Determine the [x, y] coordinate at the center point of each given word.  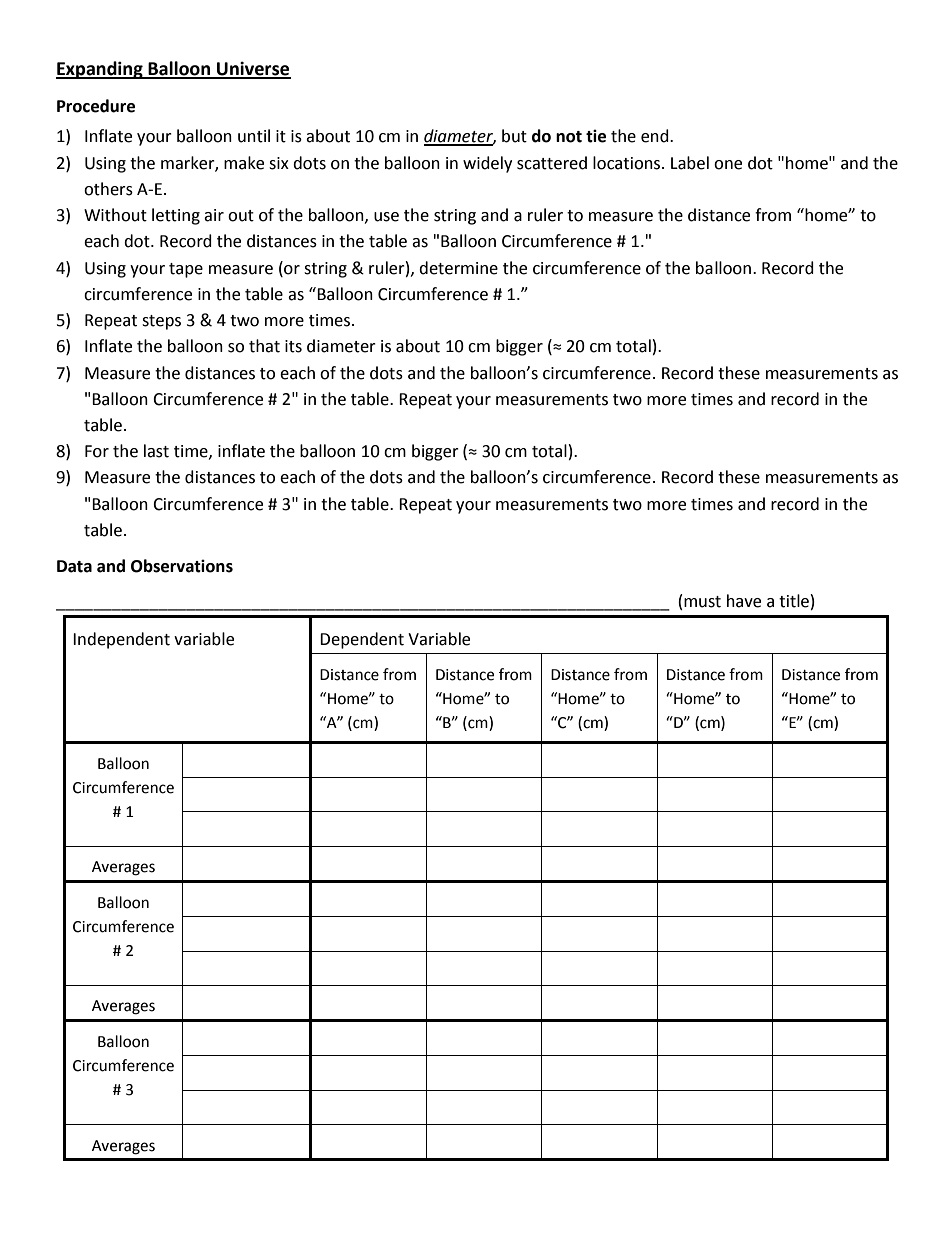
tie [596, 136]
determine [458, 268]
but [514, 136]
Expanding [100, 70]
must [702, 602]
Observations [182, 566]
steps [161, 322]
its [293, 346]
